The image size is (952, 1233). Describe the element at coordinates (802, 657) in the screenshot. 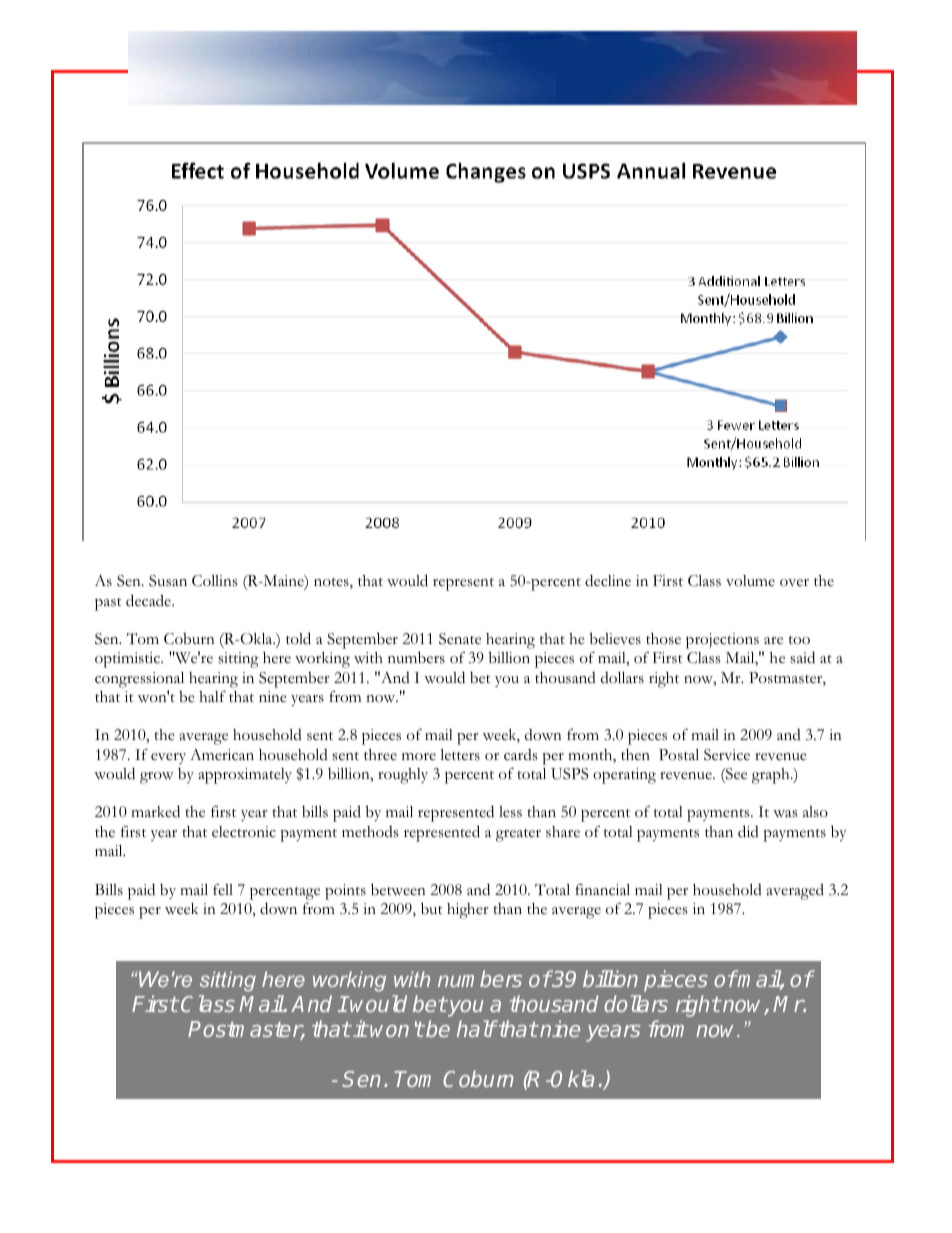

I see `said` at that location.
